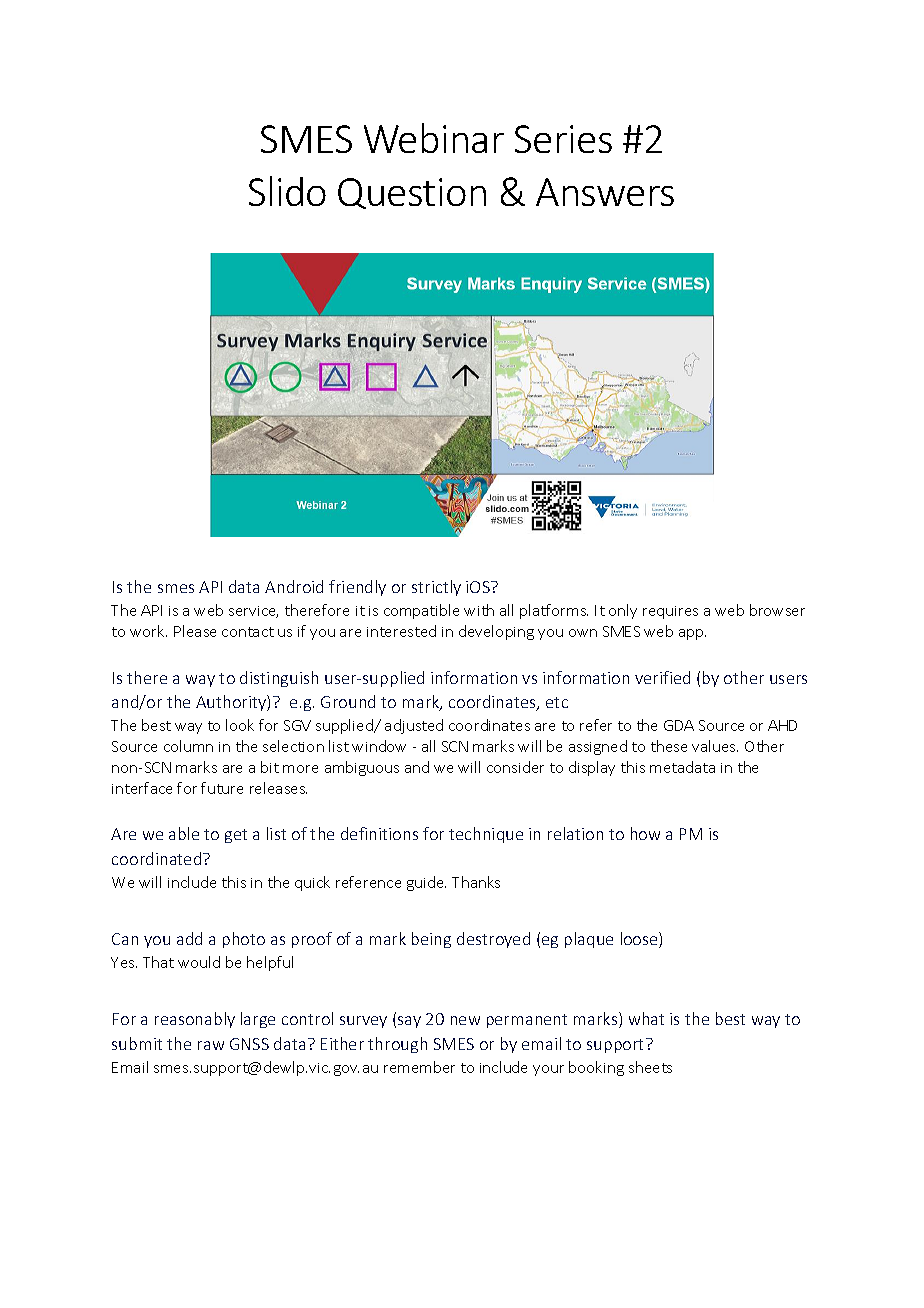 This image has height=1308, width=924. I want to click on with, so click(479, 610).
